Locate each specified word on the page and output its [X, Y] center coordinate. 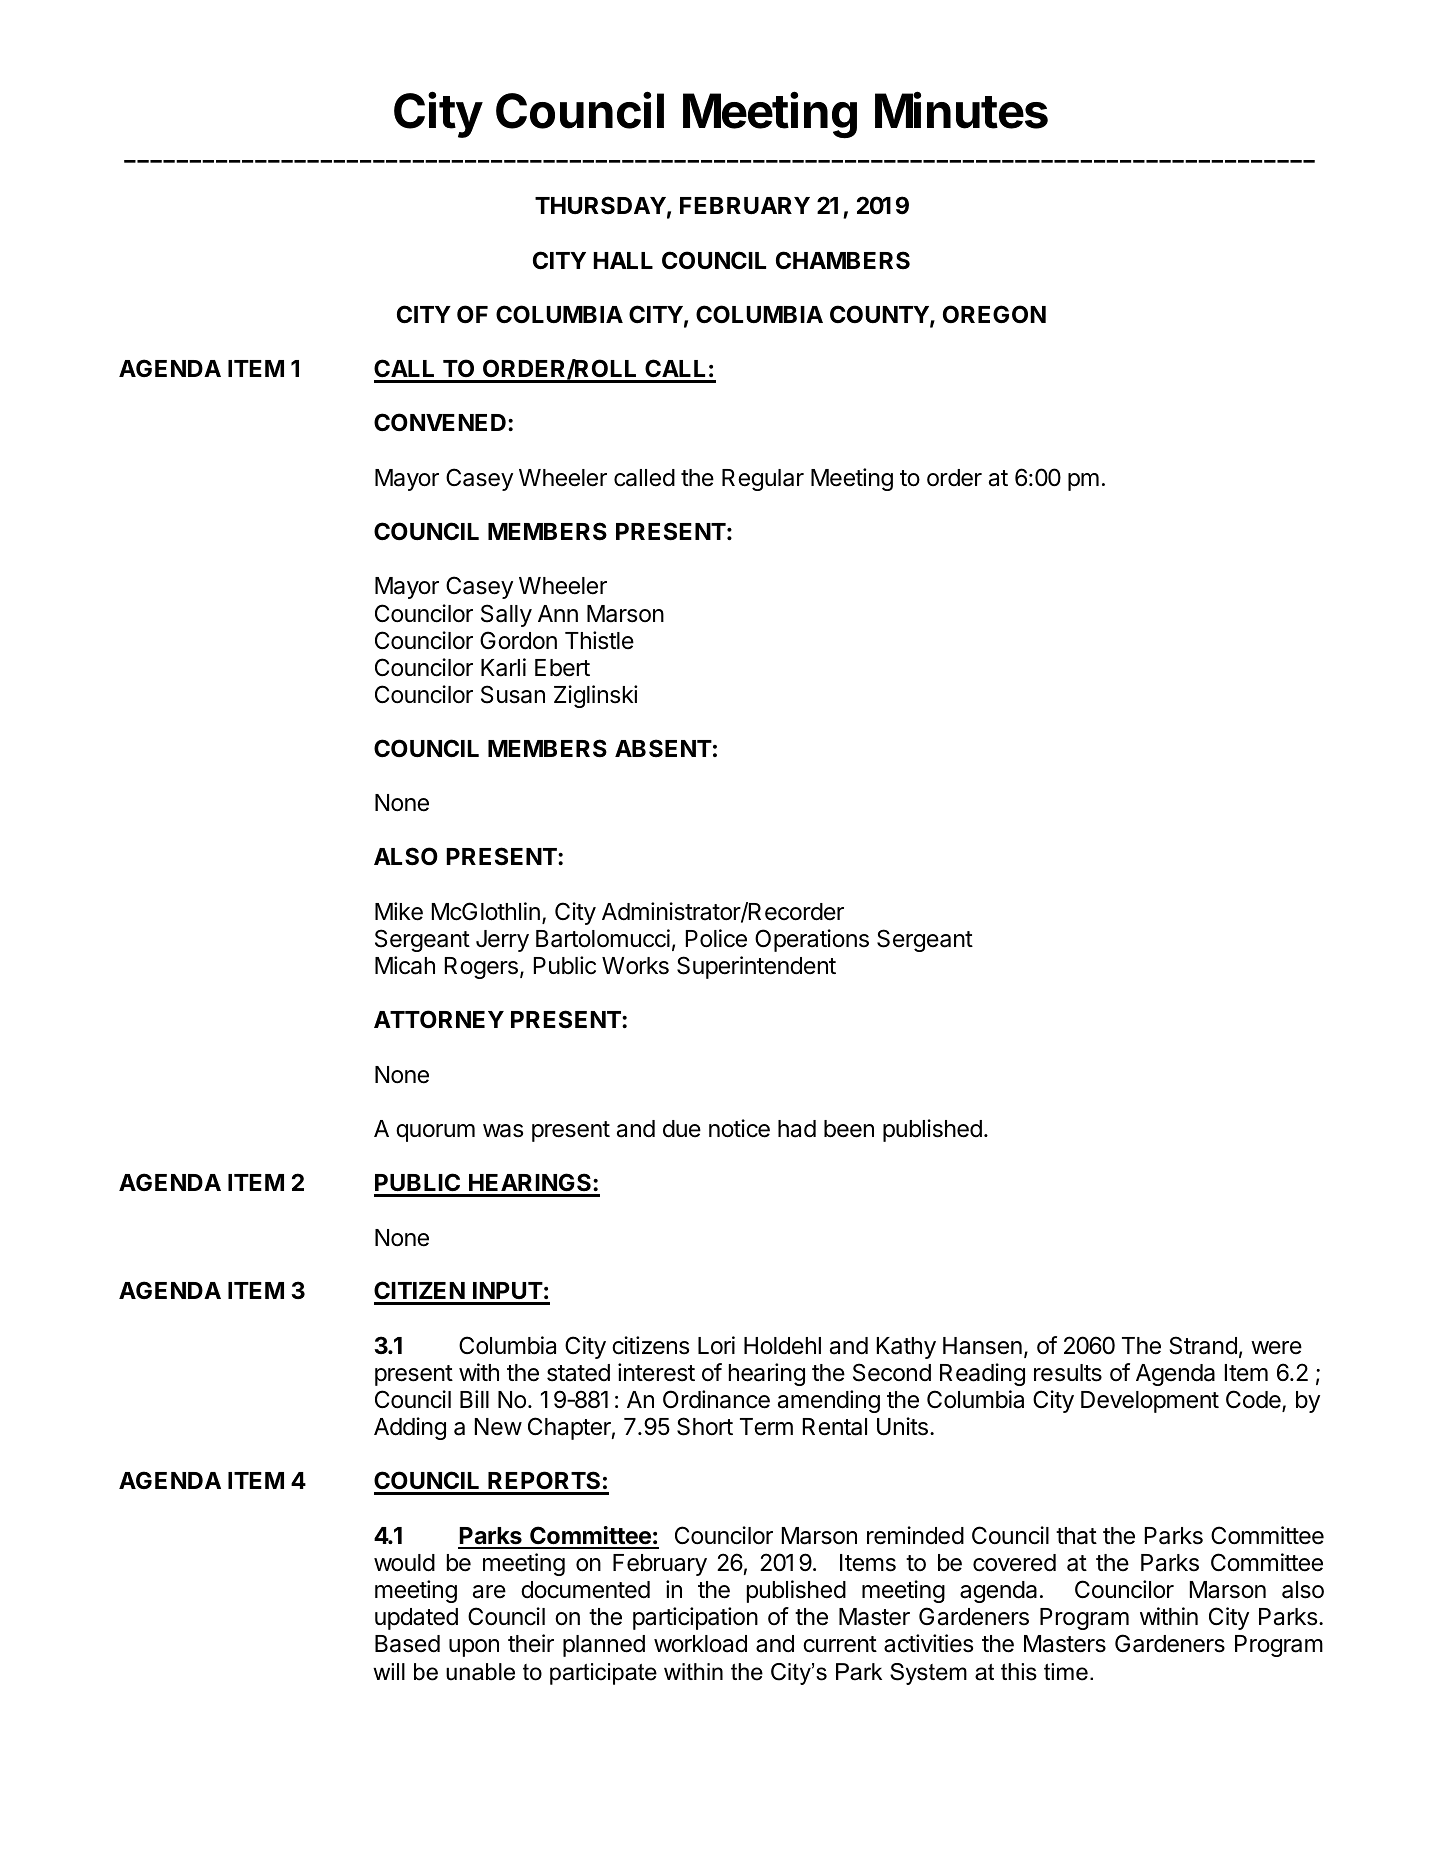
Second [892, 1372]
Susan [513, 694]
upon [474, 1648]
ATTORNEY [439, 1019]
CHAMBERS [843, 260]
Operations [812, 940]
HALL [623, 260]
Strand [1203, 1345]
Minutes [961, 110]
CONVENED [440, 422]
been [849, 1129]
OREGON [994, 314]
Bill [474, 1399]
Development [1150, 1402]
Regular [763, 480]
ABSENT [663, 748]
